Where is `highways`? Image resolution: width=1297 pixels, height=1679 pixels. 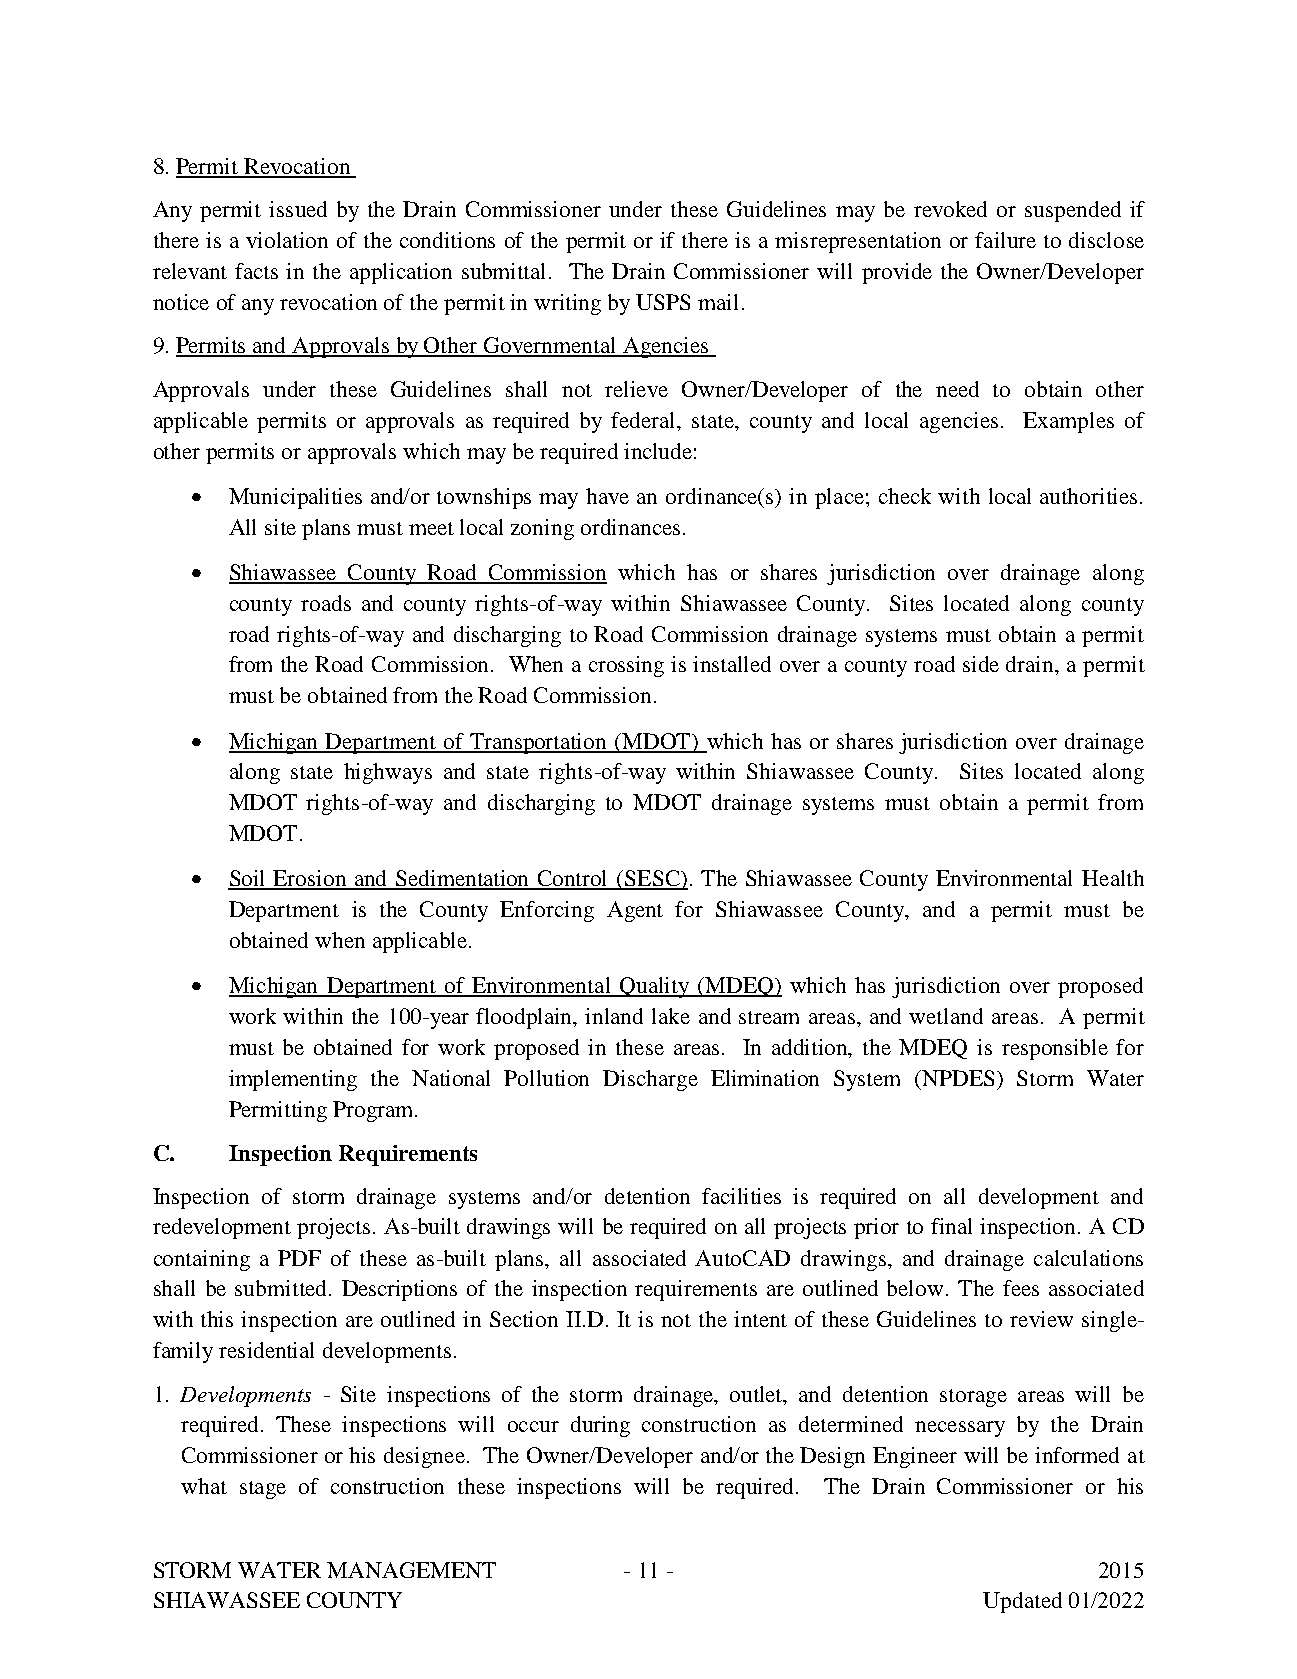
highways is located at coordinates (388, 773).
